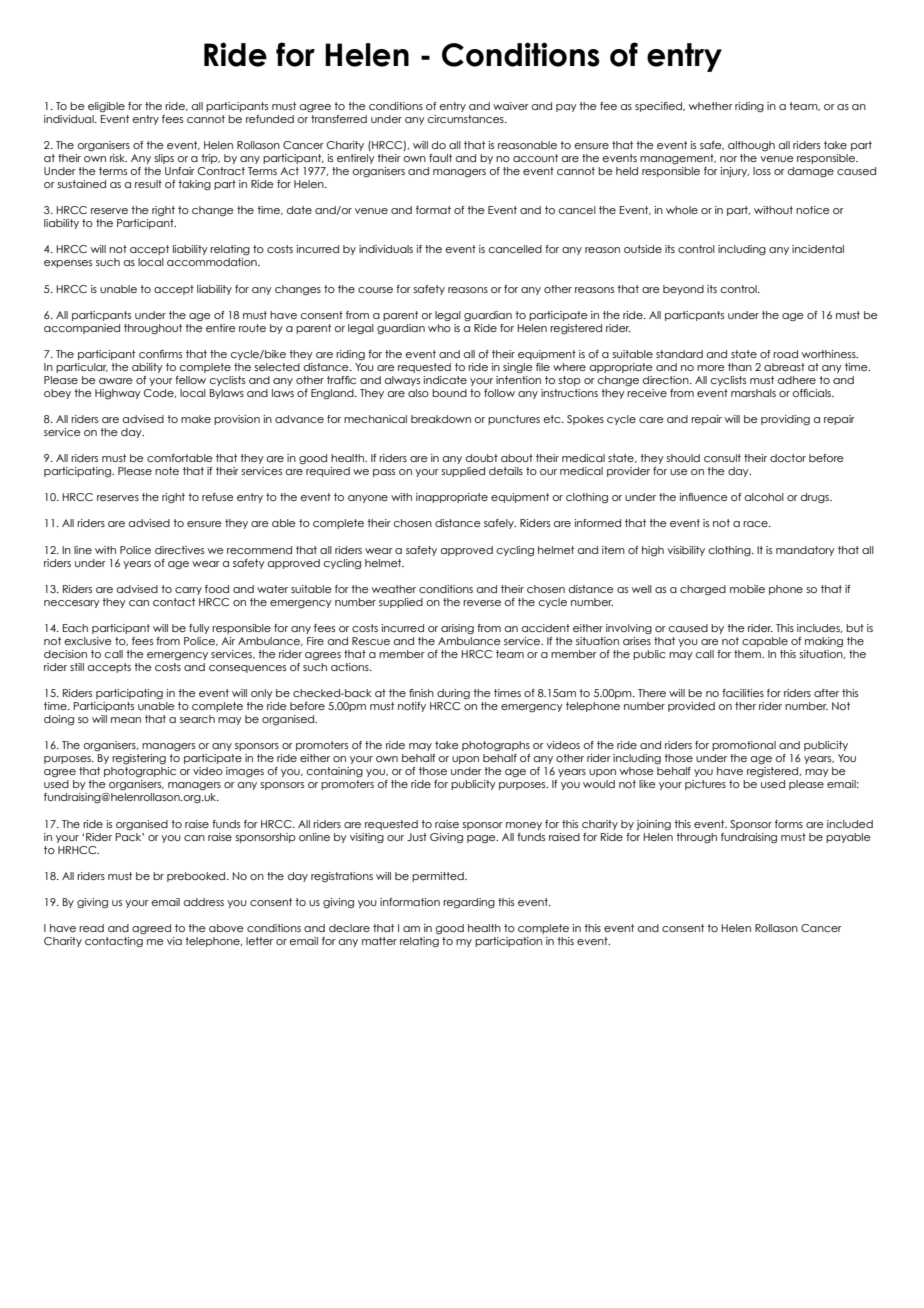  What do you see at coordinates (751, 146) in the document?
I see `although` at bounding box center [751, 146].
